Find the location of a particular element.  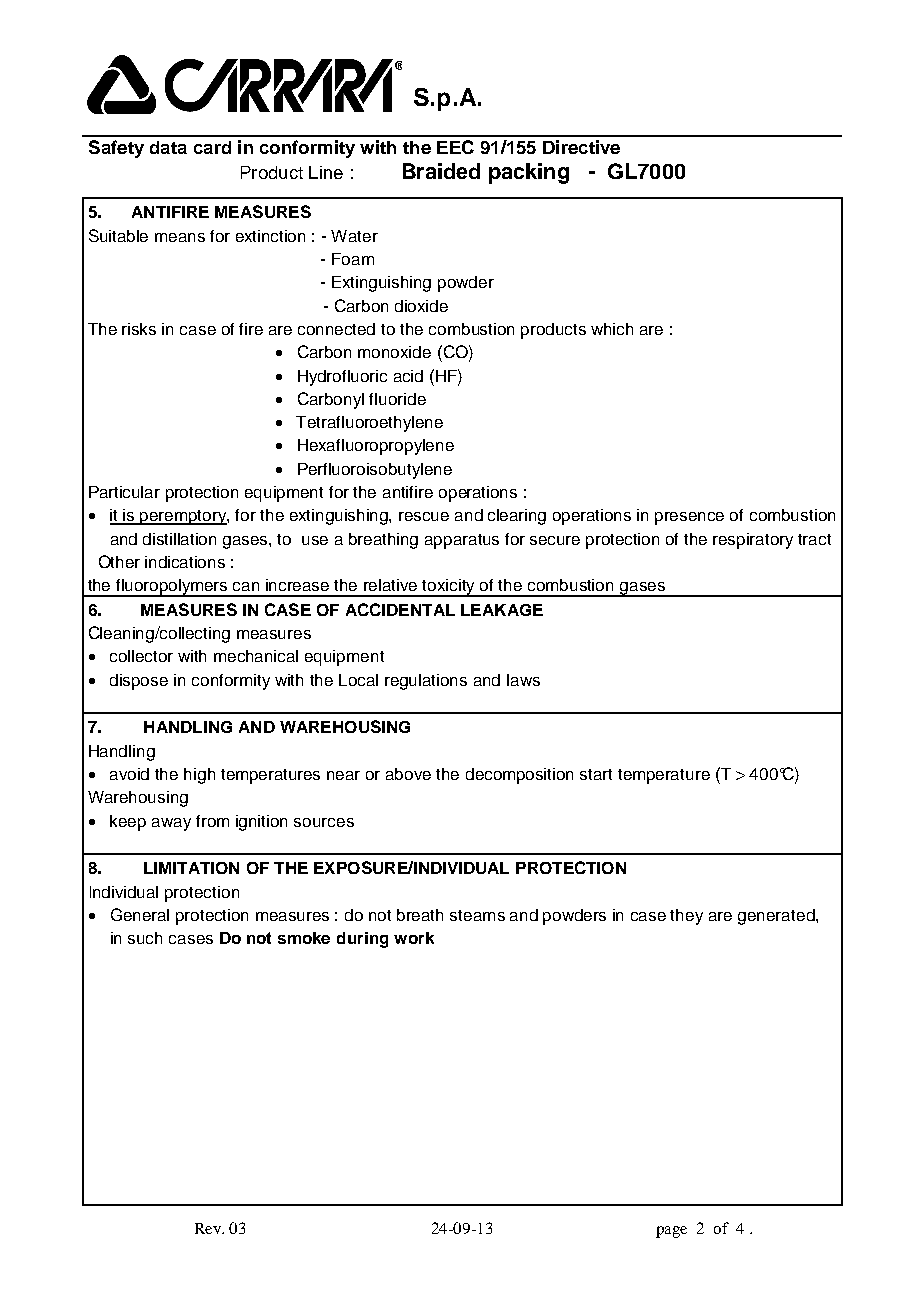

Braided is located at coordinates (441, 171).
